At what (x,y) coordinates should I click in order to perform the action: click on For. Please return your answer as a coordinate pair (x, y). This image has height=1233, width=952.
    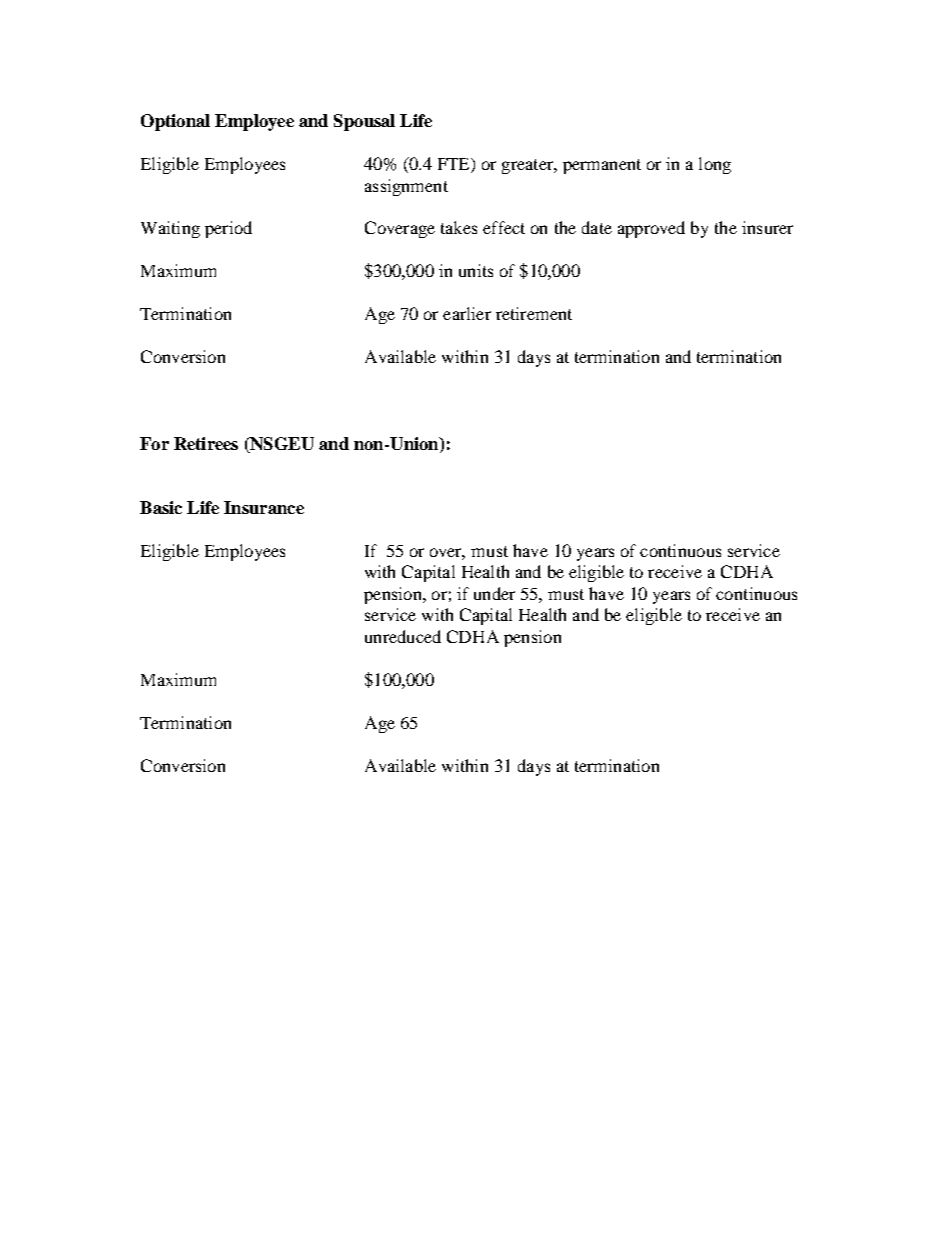
    Looking at the image, I should click on (154, 443).
